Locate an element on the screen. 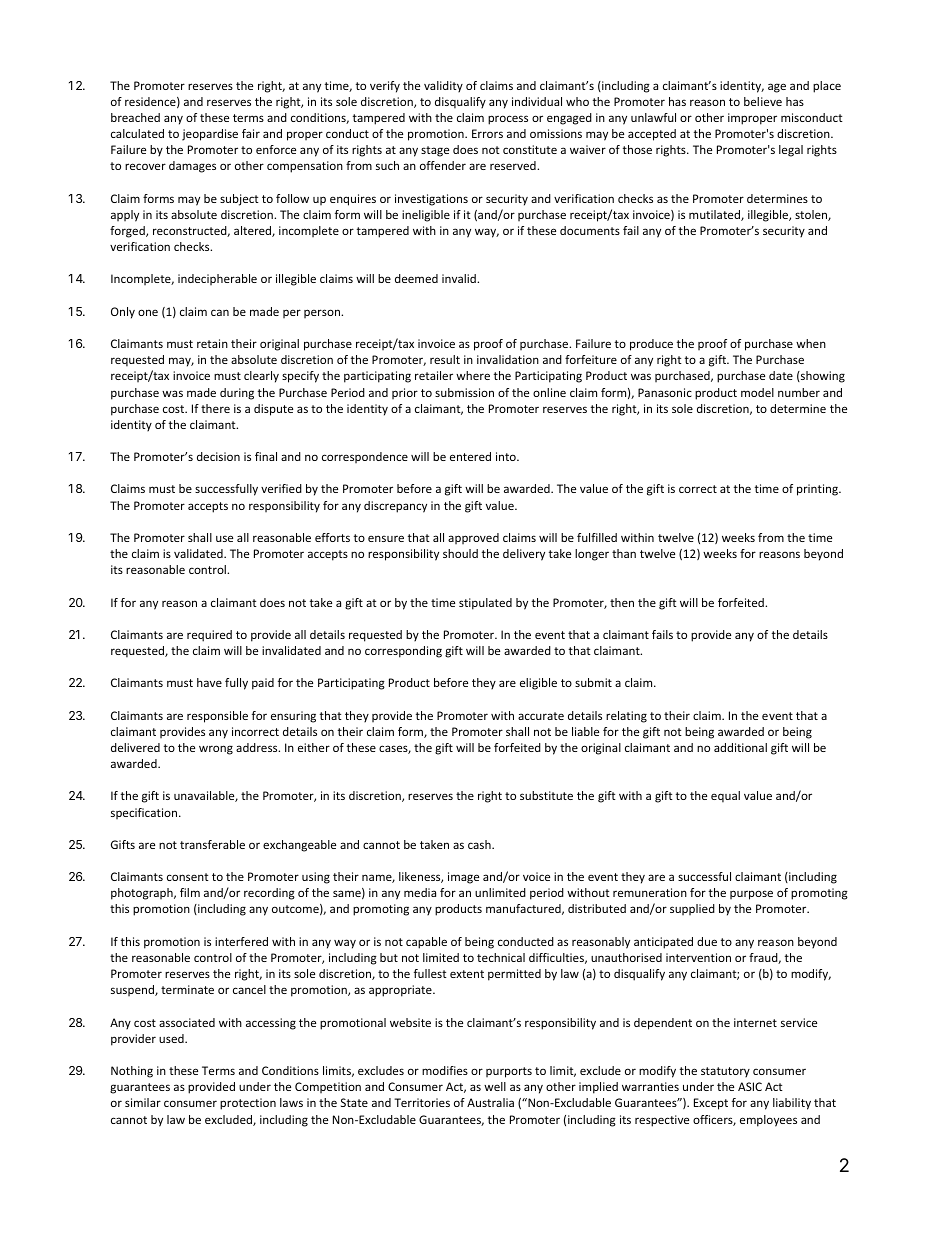 This screenshot has width=952, height=1233. believe is located at coordinates (763, 101).
